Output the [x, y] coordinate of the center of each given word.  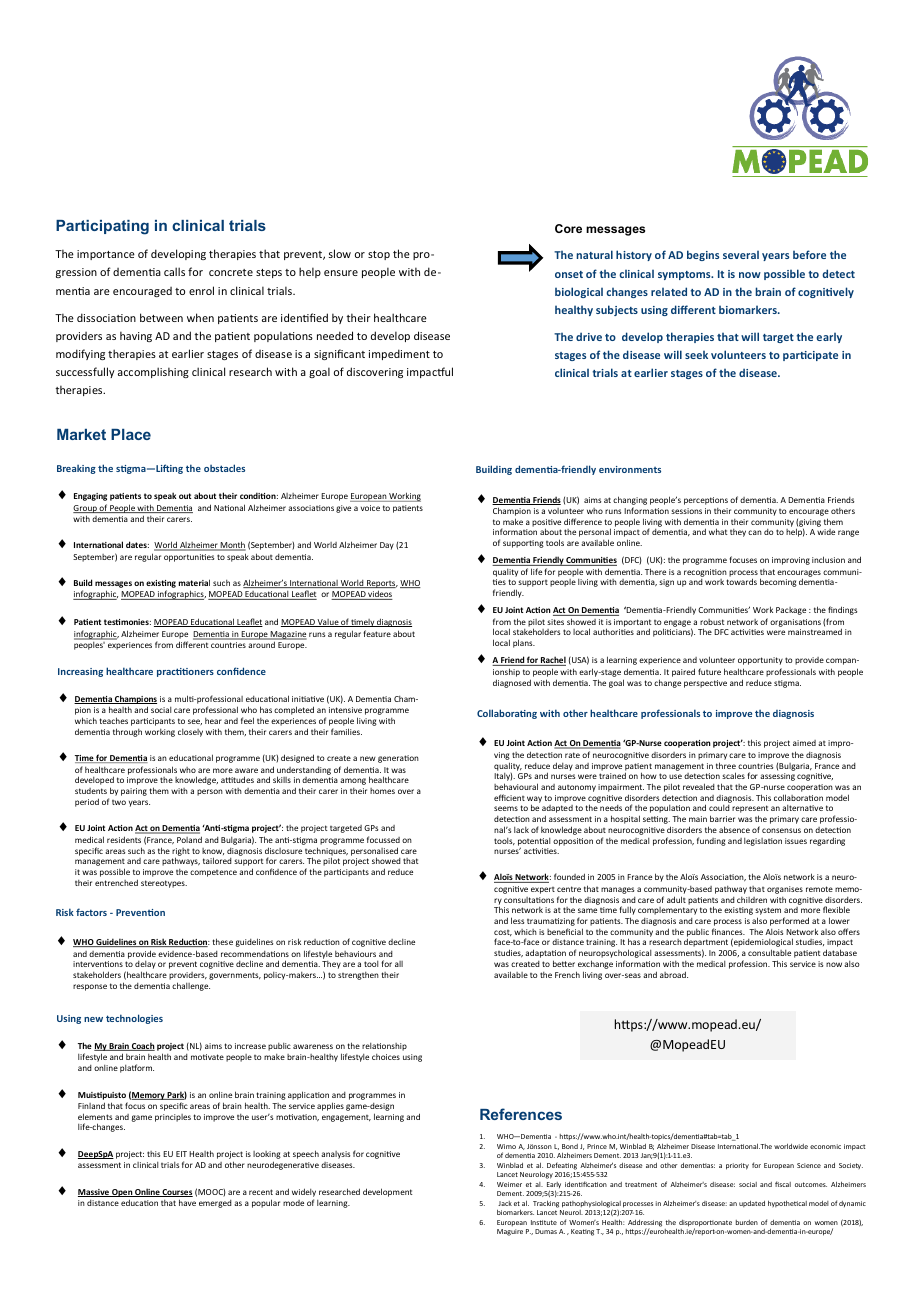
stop [379, 255]
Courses [177, 1193]
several [741, 255]
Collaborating [507, 714]
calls [174, 271]
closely [190, 733]
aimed [804, 743]
